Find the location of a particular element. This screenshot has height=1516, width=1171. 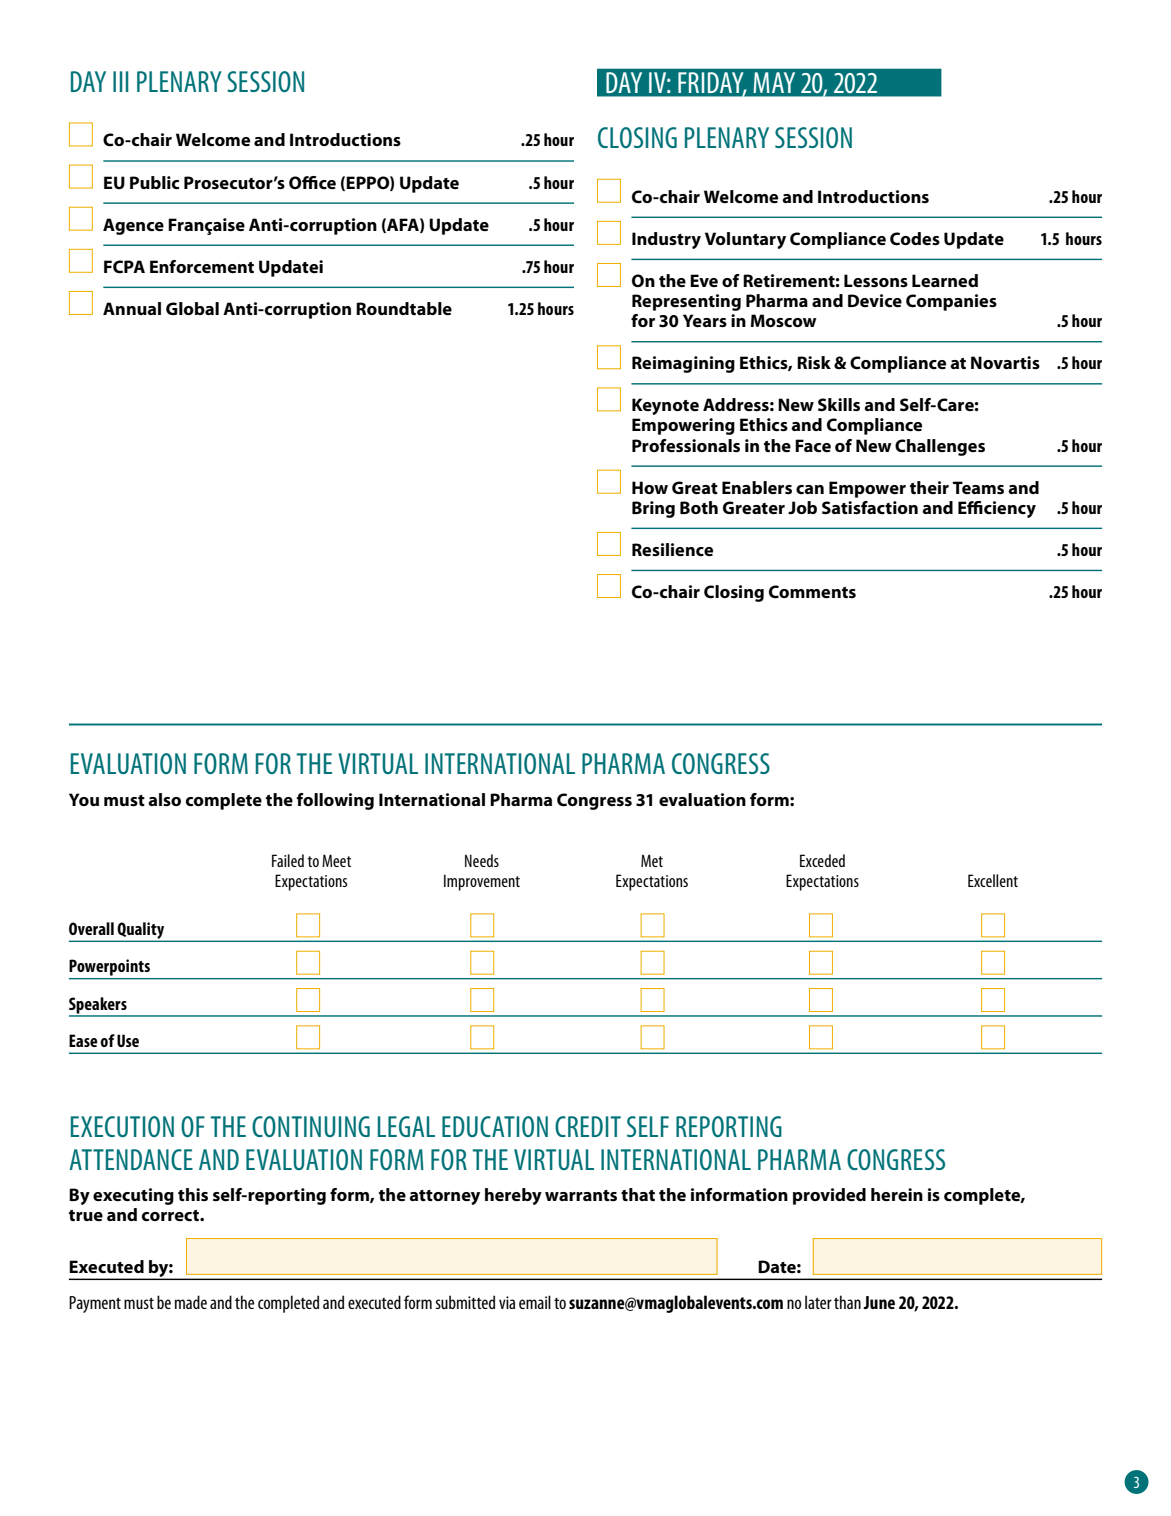

Quality is located at coordinates (141, 931).
